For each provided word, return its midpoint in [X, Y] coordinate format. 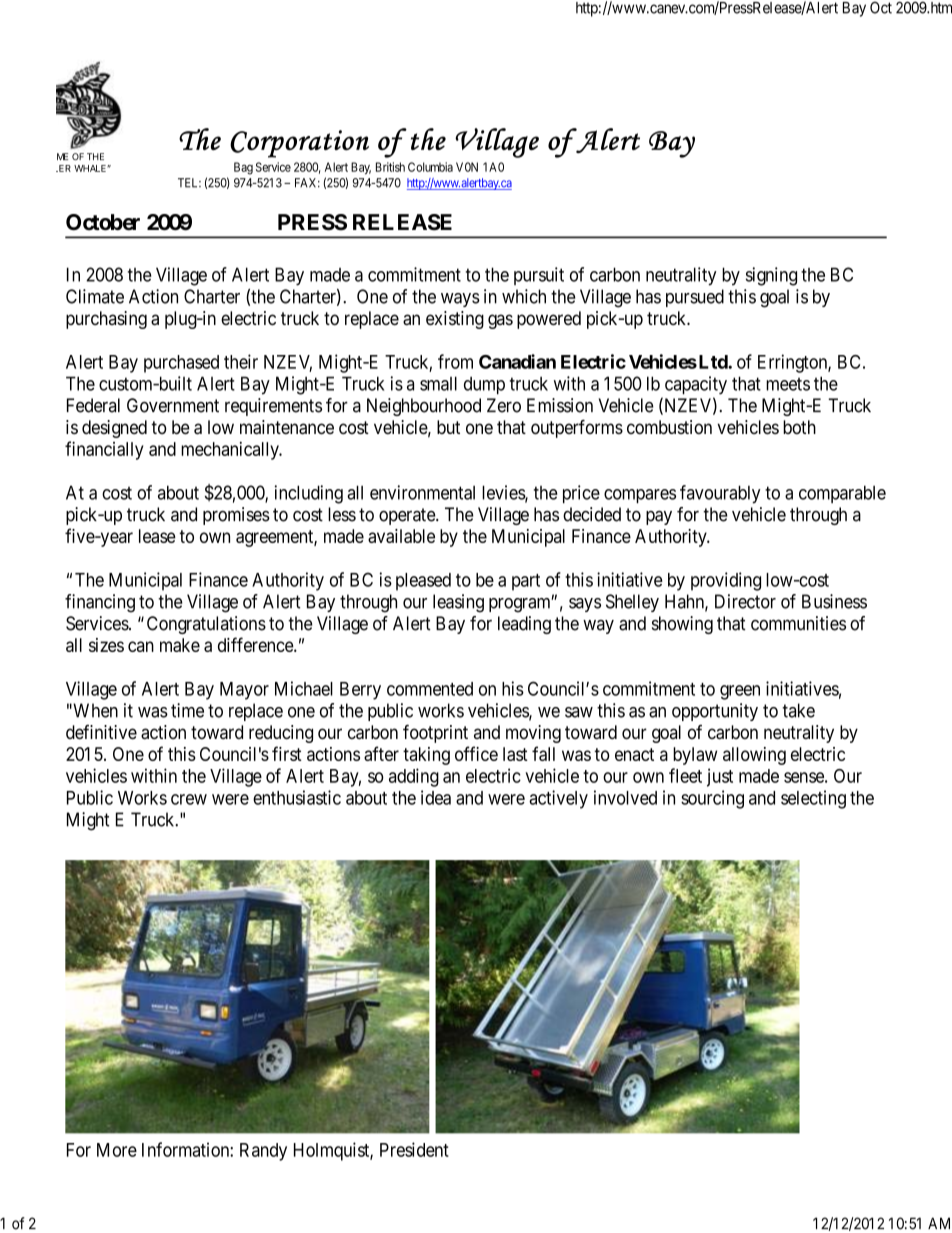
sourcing [712, 799]
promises [236, 516]
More [117, 1150]
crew [189, 799]
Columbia [430, 167]
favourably [720, 494]
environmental [422, 492]
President [414, 1149]
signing [771, 276]
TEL [189, 183]
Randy [263, 1152]
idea [436, 797]
